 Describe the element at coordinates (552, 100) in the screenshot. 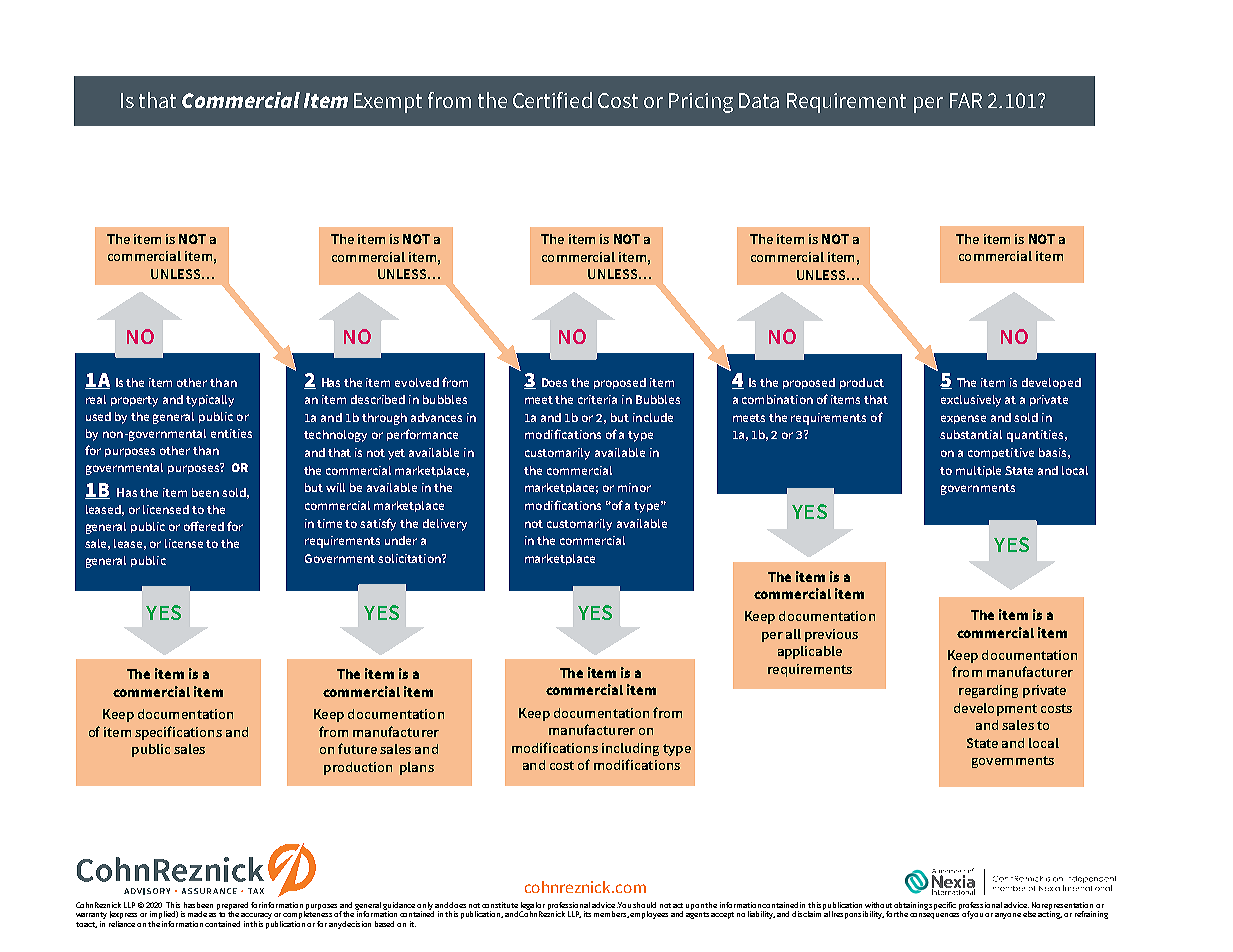

I see `Certified` at that location.
